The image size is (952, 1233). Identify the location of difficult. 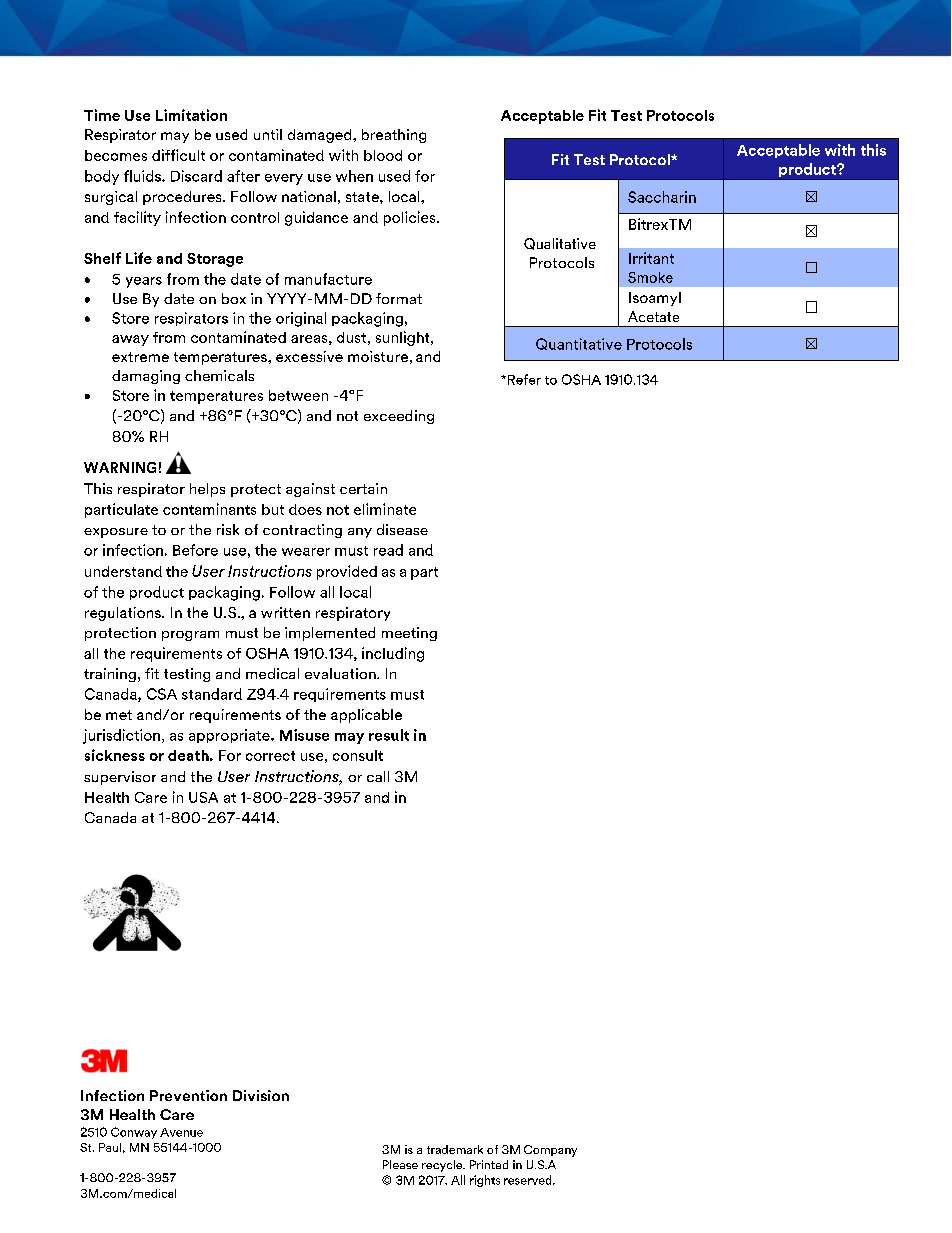
(178, 155).
